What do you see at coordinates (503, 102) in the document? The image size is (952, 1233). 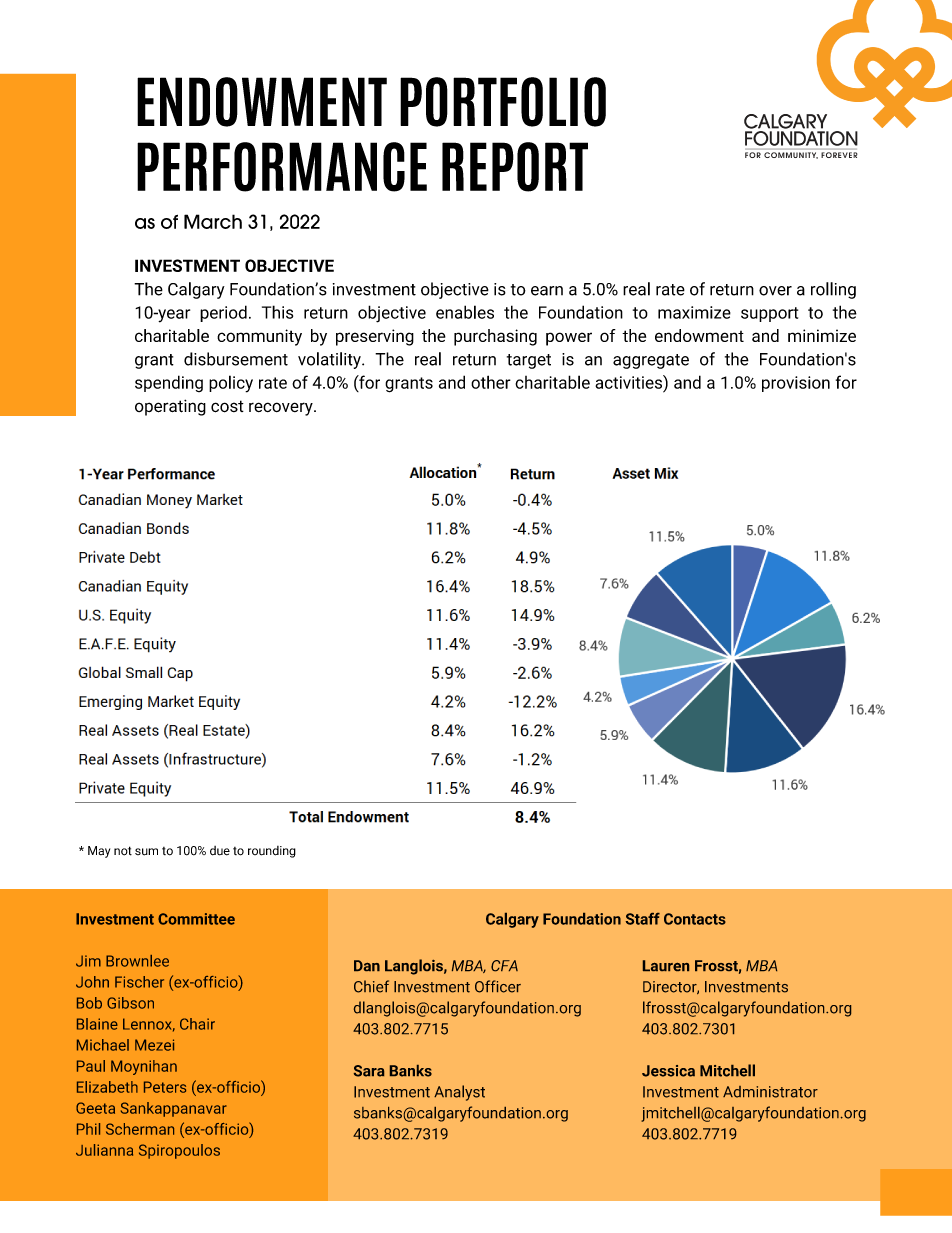 I see `PORTFOLIO` at bounding box center [503, 102].
